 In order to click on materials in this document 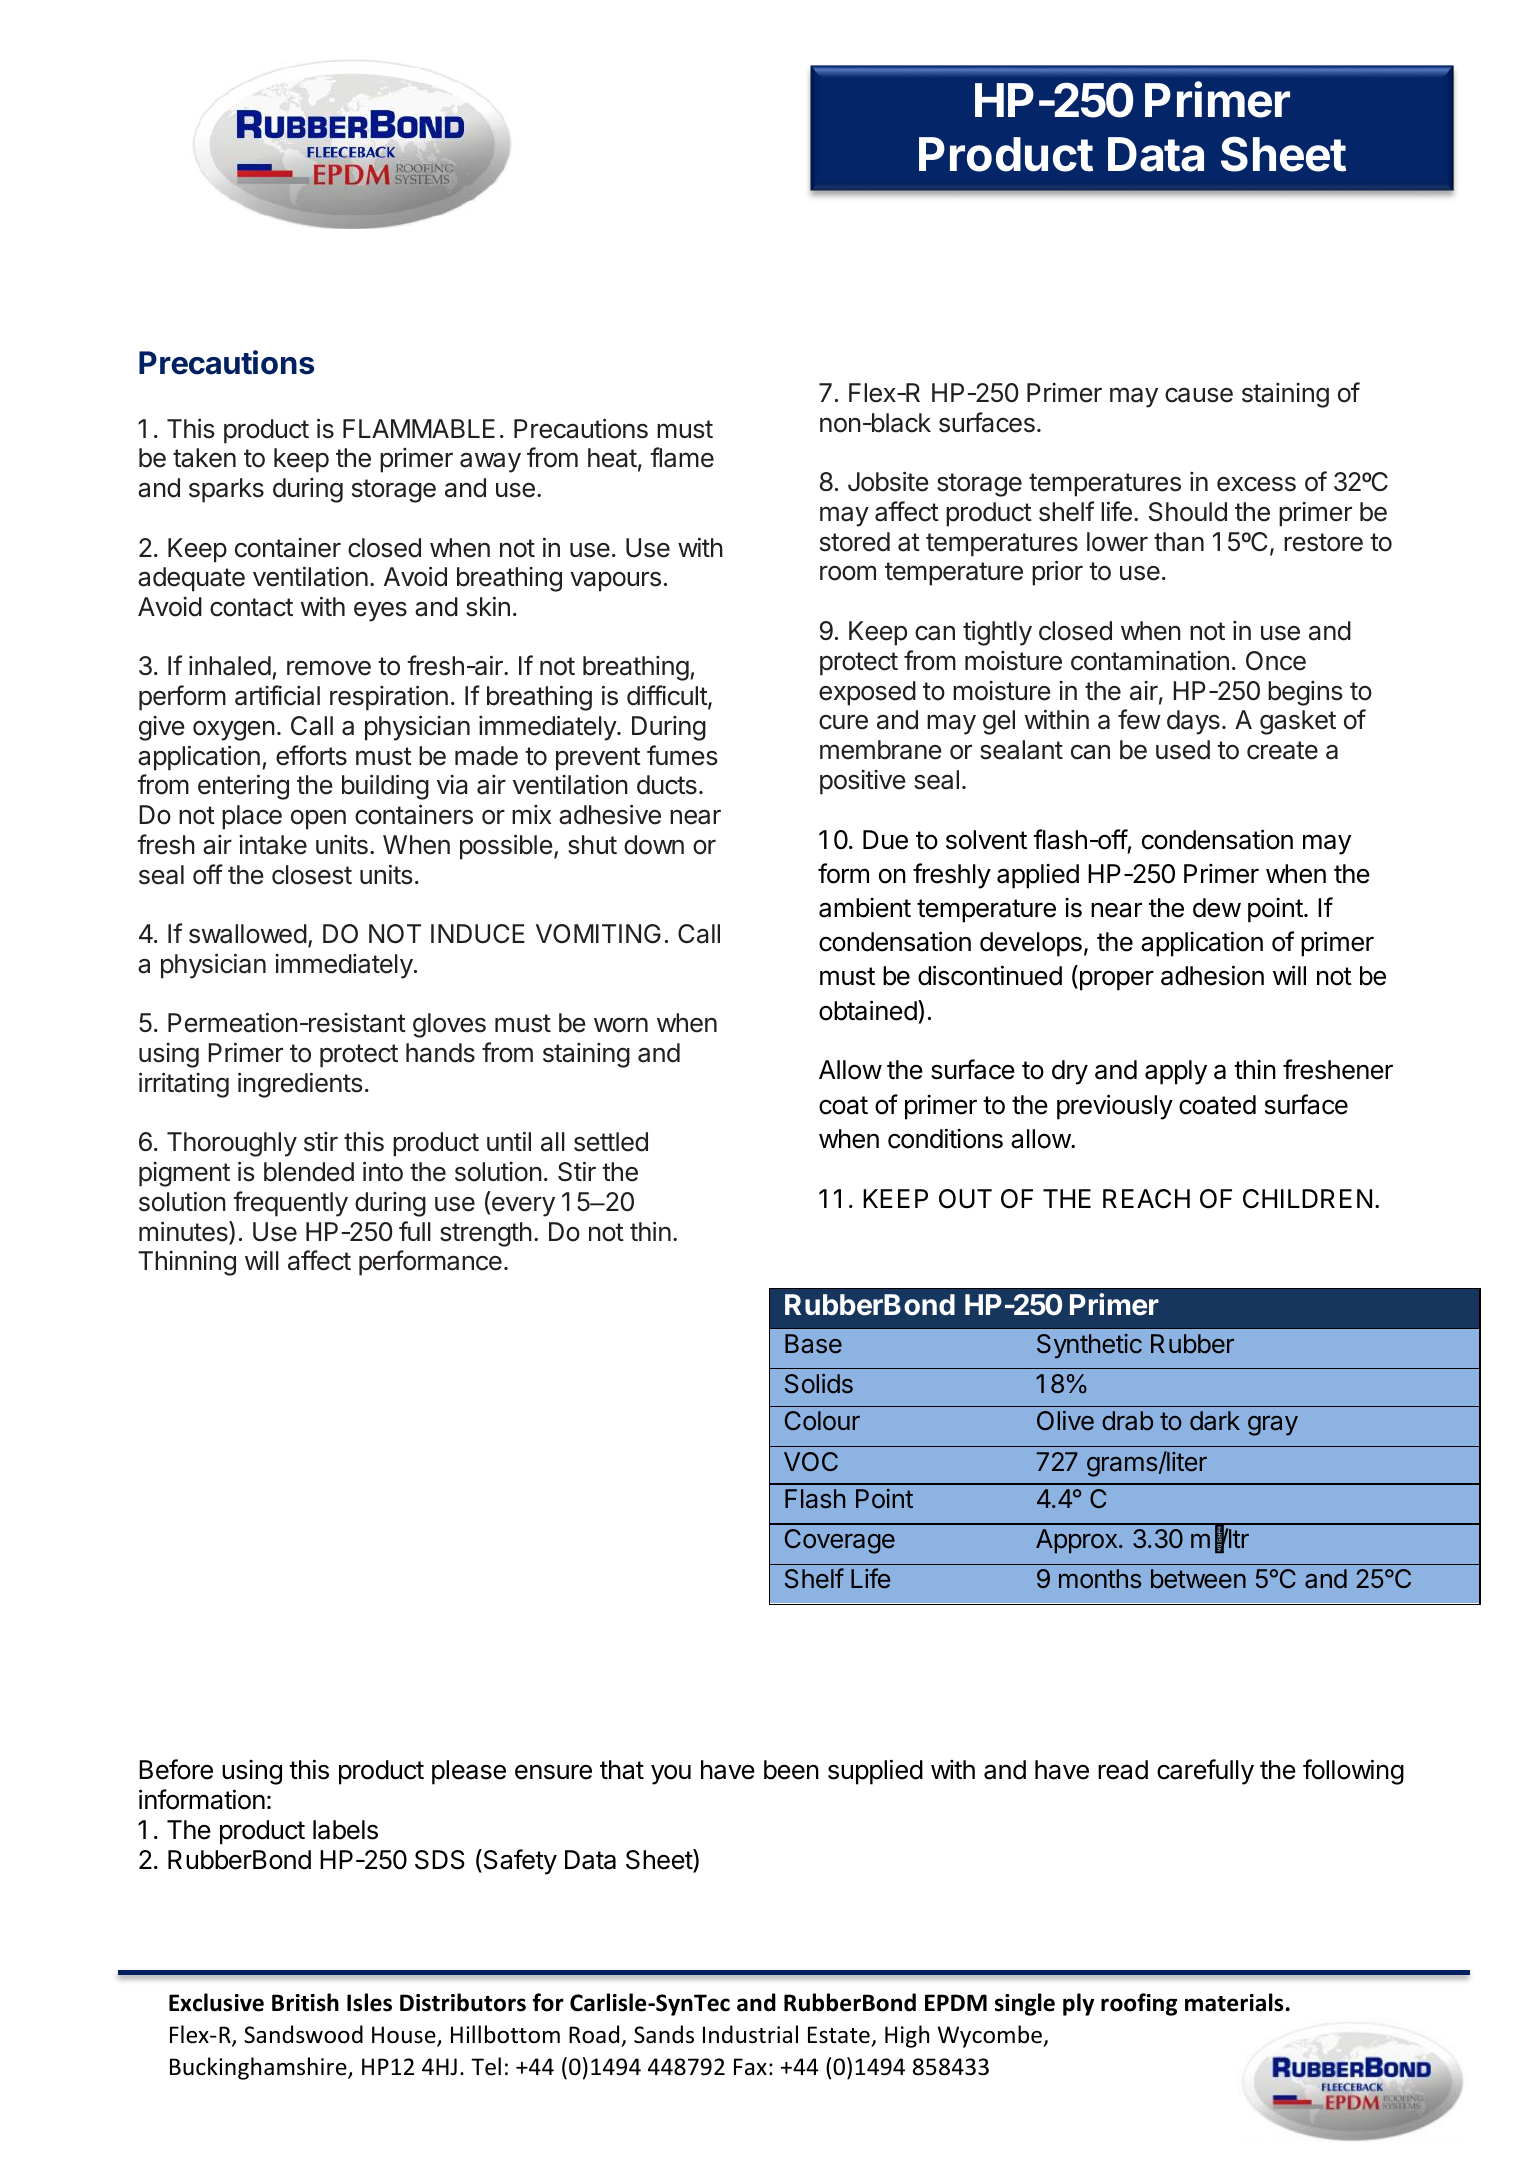, I will do `click(1234, 2002)`.
